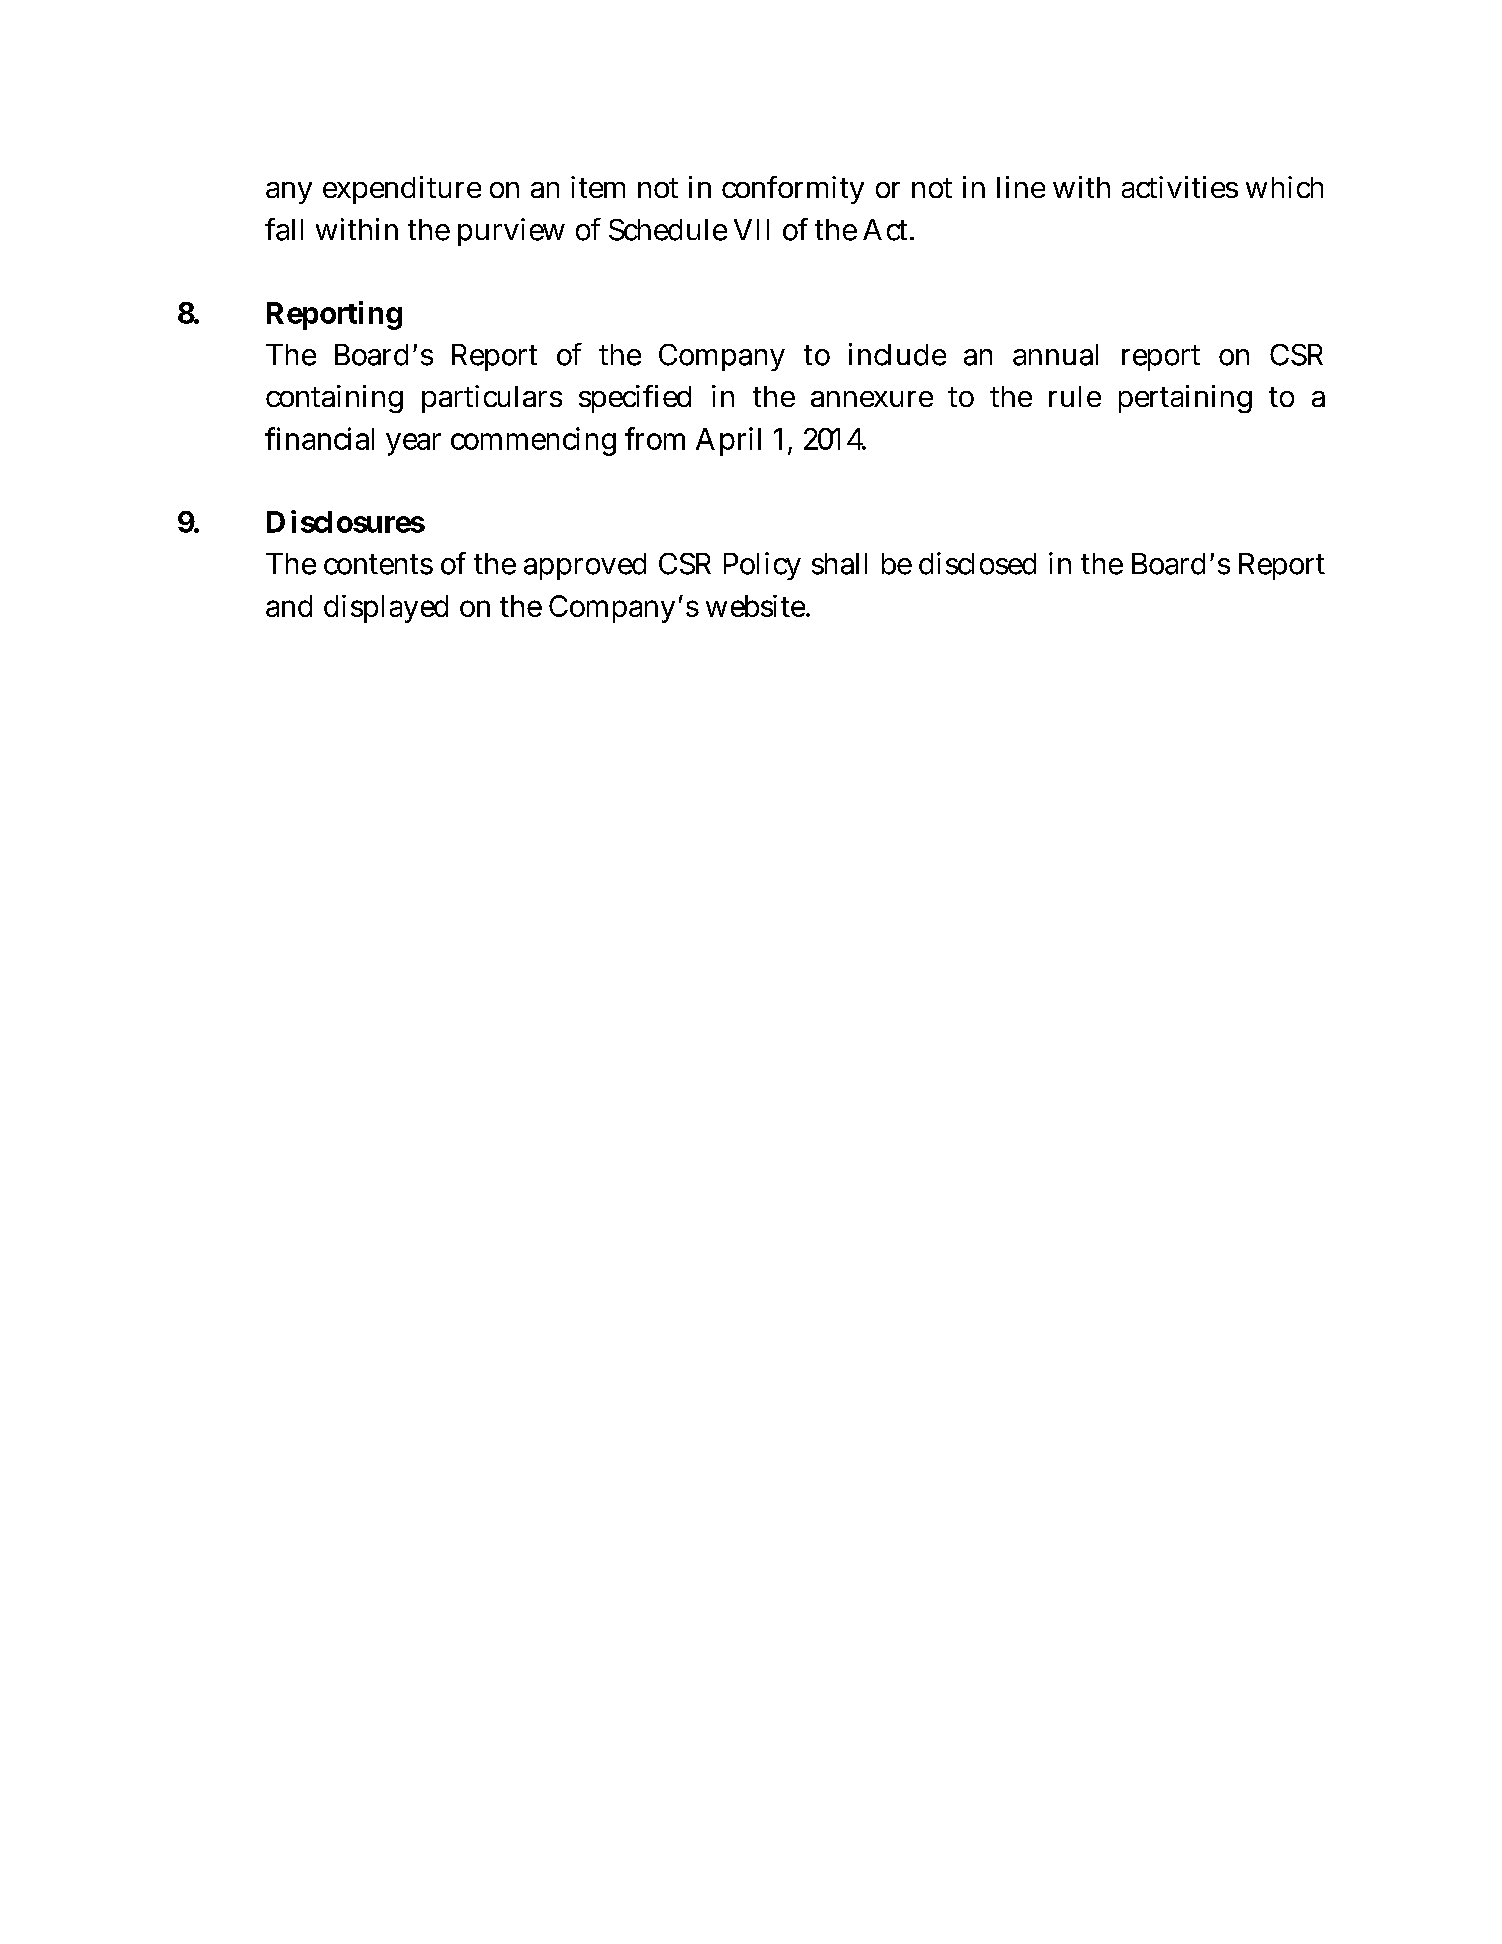  Describe the element at coordinates (386, 609) in the screenshot. I see `displayed` at that location.
